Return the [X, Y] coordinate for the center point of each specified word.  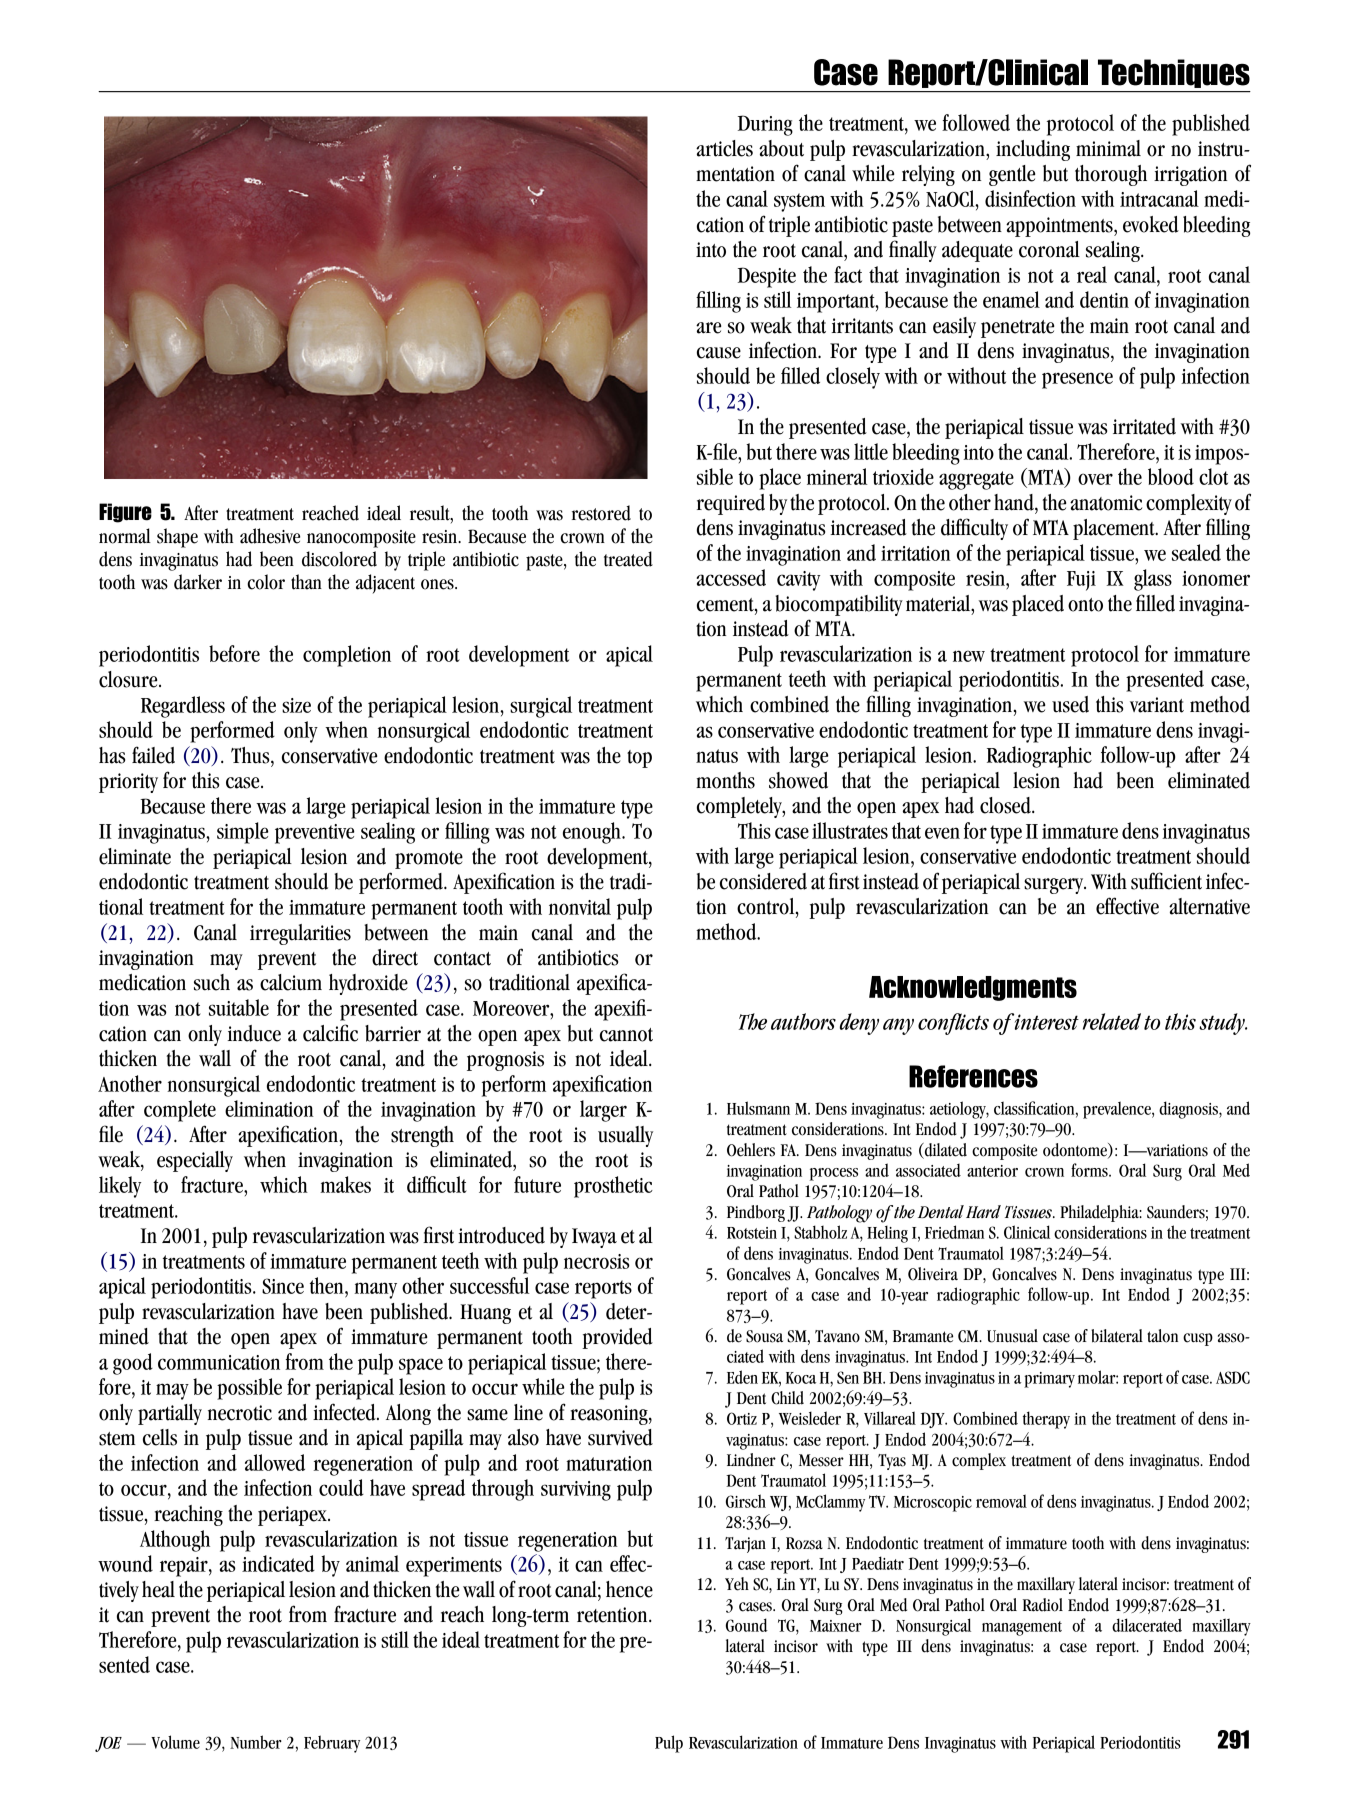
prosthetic [613, 1187]
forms [1090, 1170]
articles [724, 148]
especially [195, 1161]
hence [629, 1589]
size [296, 705]
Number [256, 1742]
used [1070, 704]
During [765, 125]
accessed [731, 577]
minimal [1108, 148]
